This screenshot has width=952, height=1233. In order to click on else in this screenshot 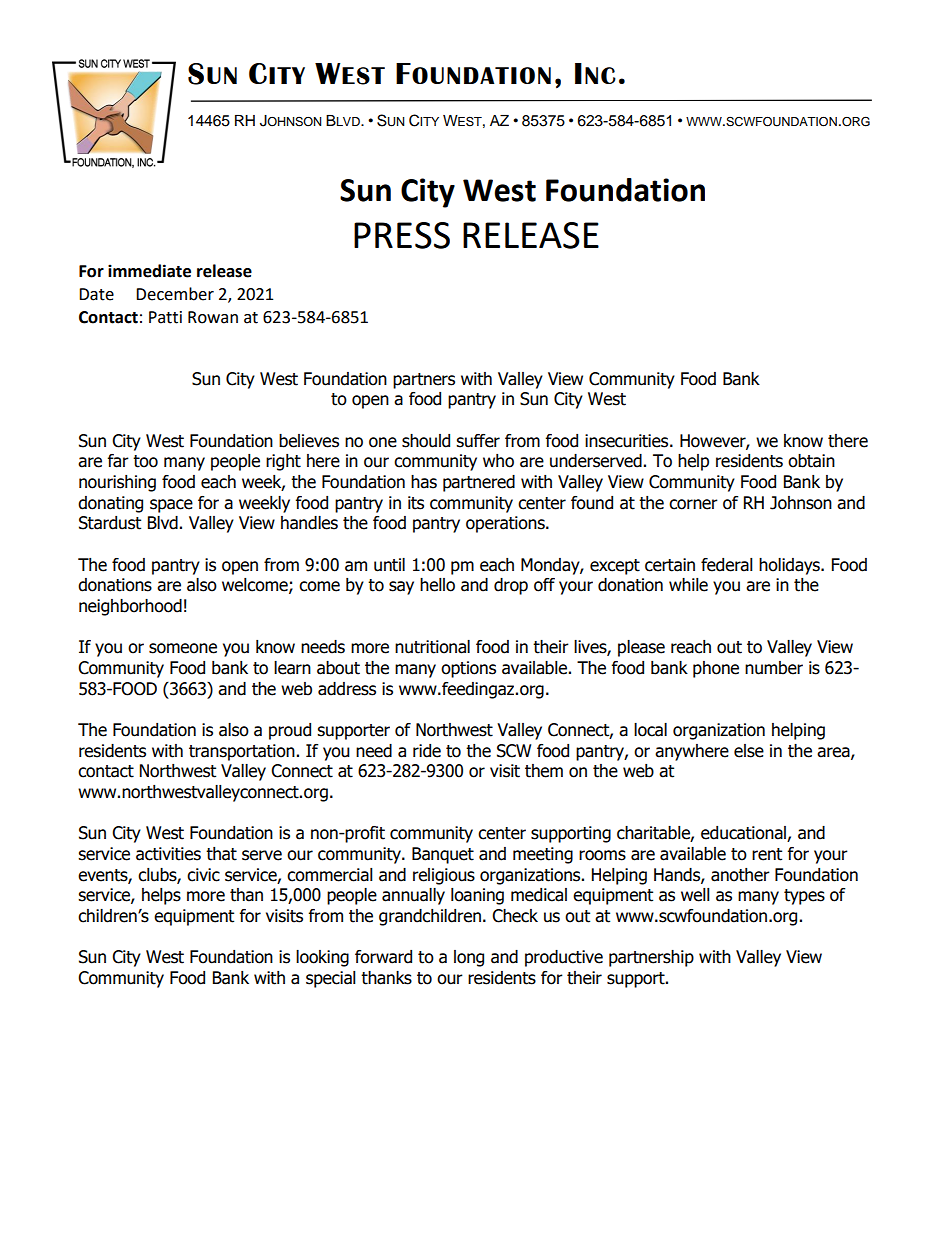, I will do `click(749, 751)`.
